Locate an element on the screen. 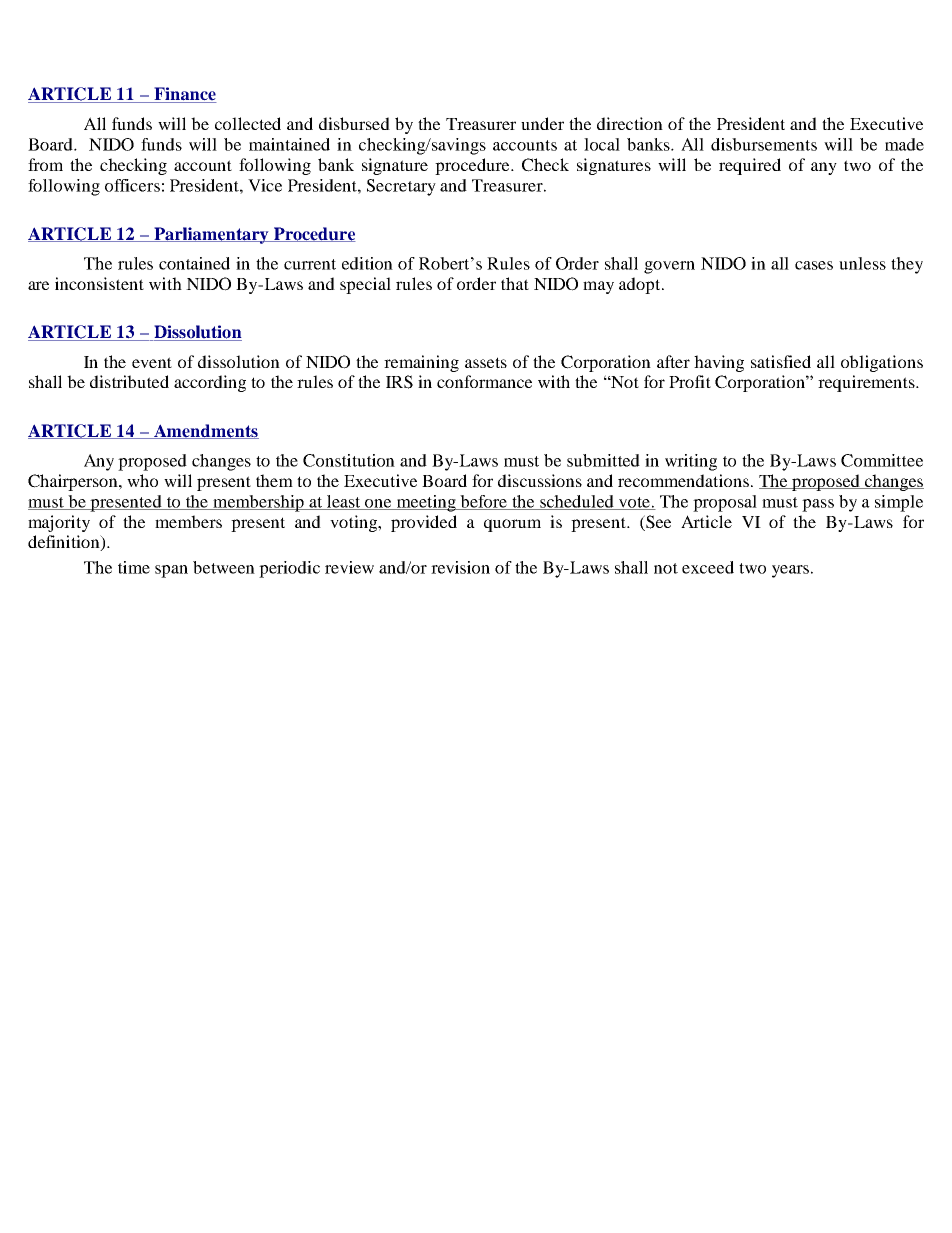 The height and width of the screenshot is (1233, 952). disbursements is located at coordinates (764, 144).
